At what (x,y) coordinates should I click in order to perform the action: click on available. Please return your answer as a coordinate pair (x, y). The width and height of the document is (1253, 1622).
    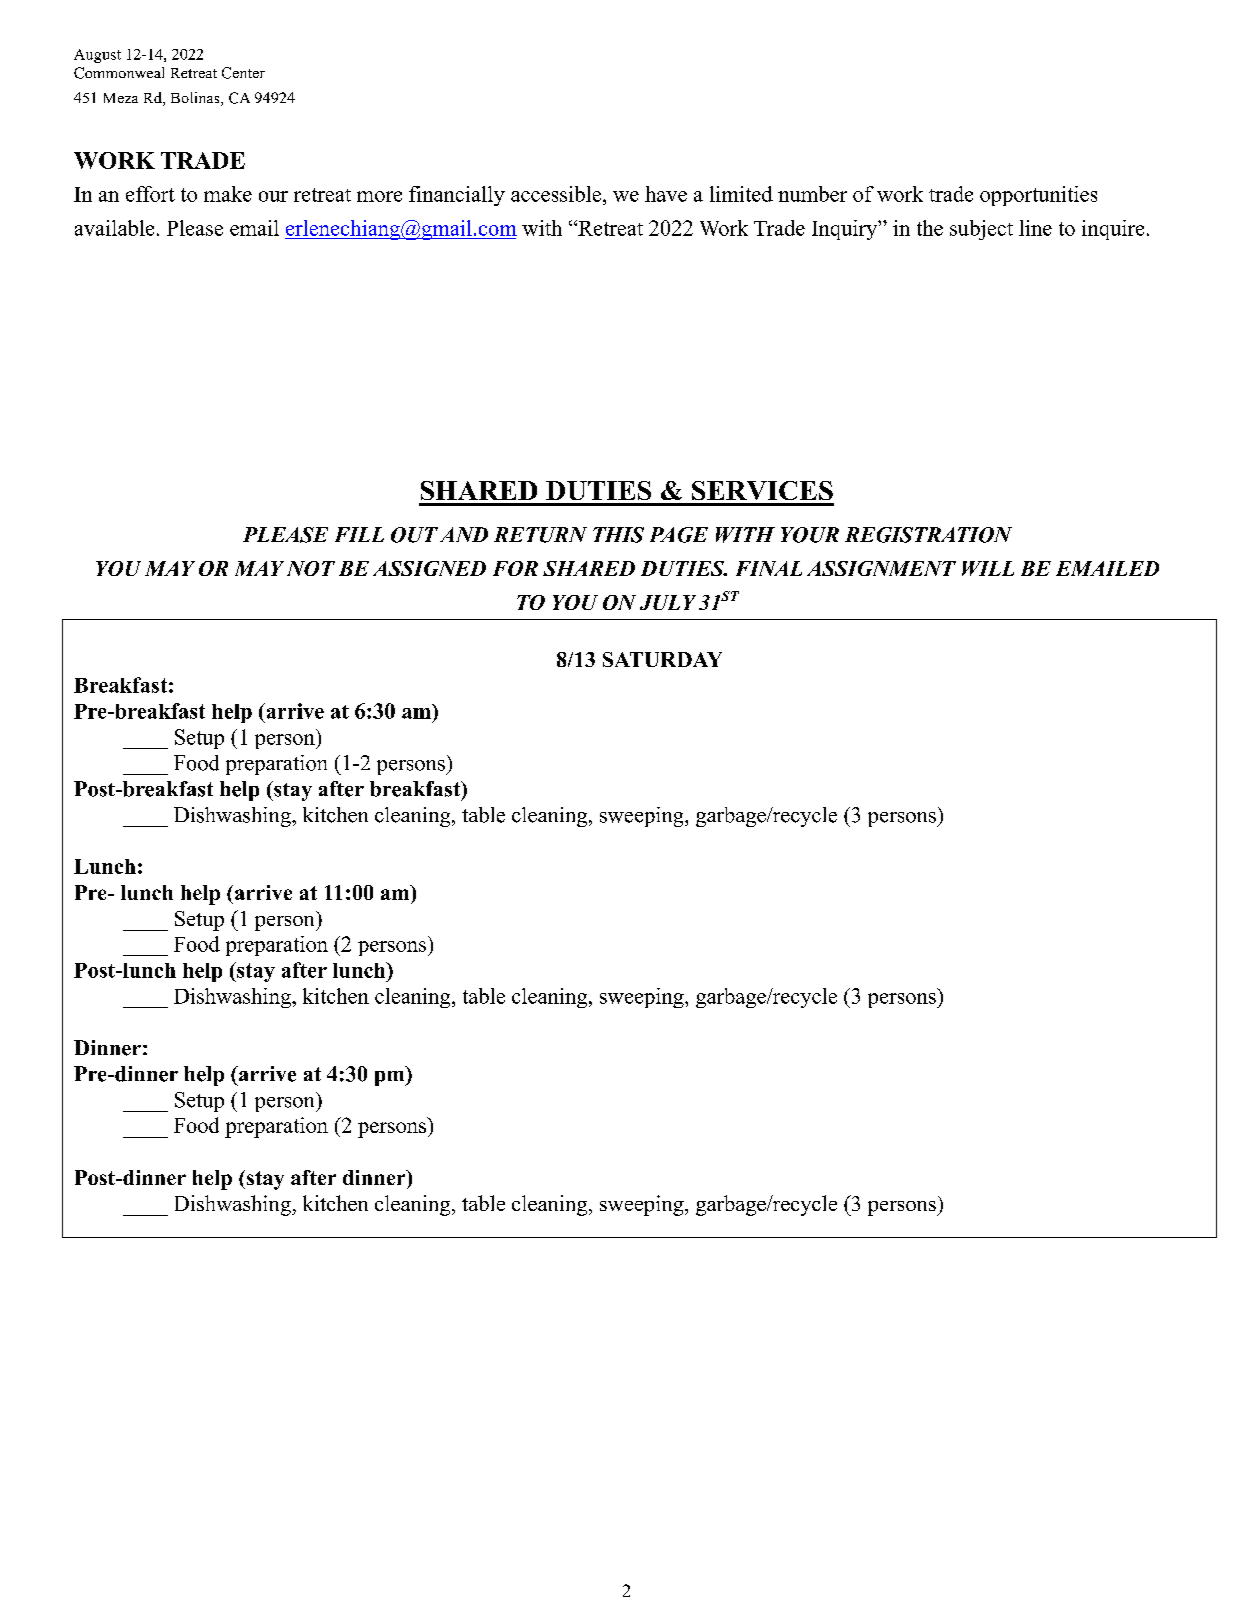
    Looking at the image, I should click on (114, 228).
